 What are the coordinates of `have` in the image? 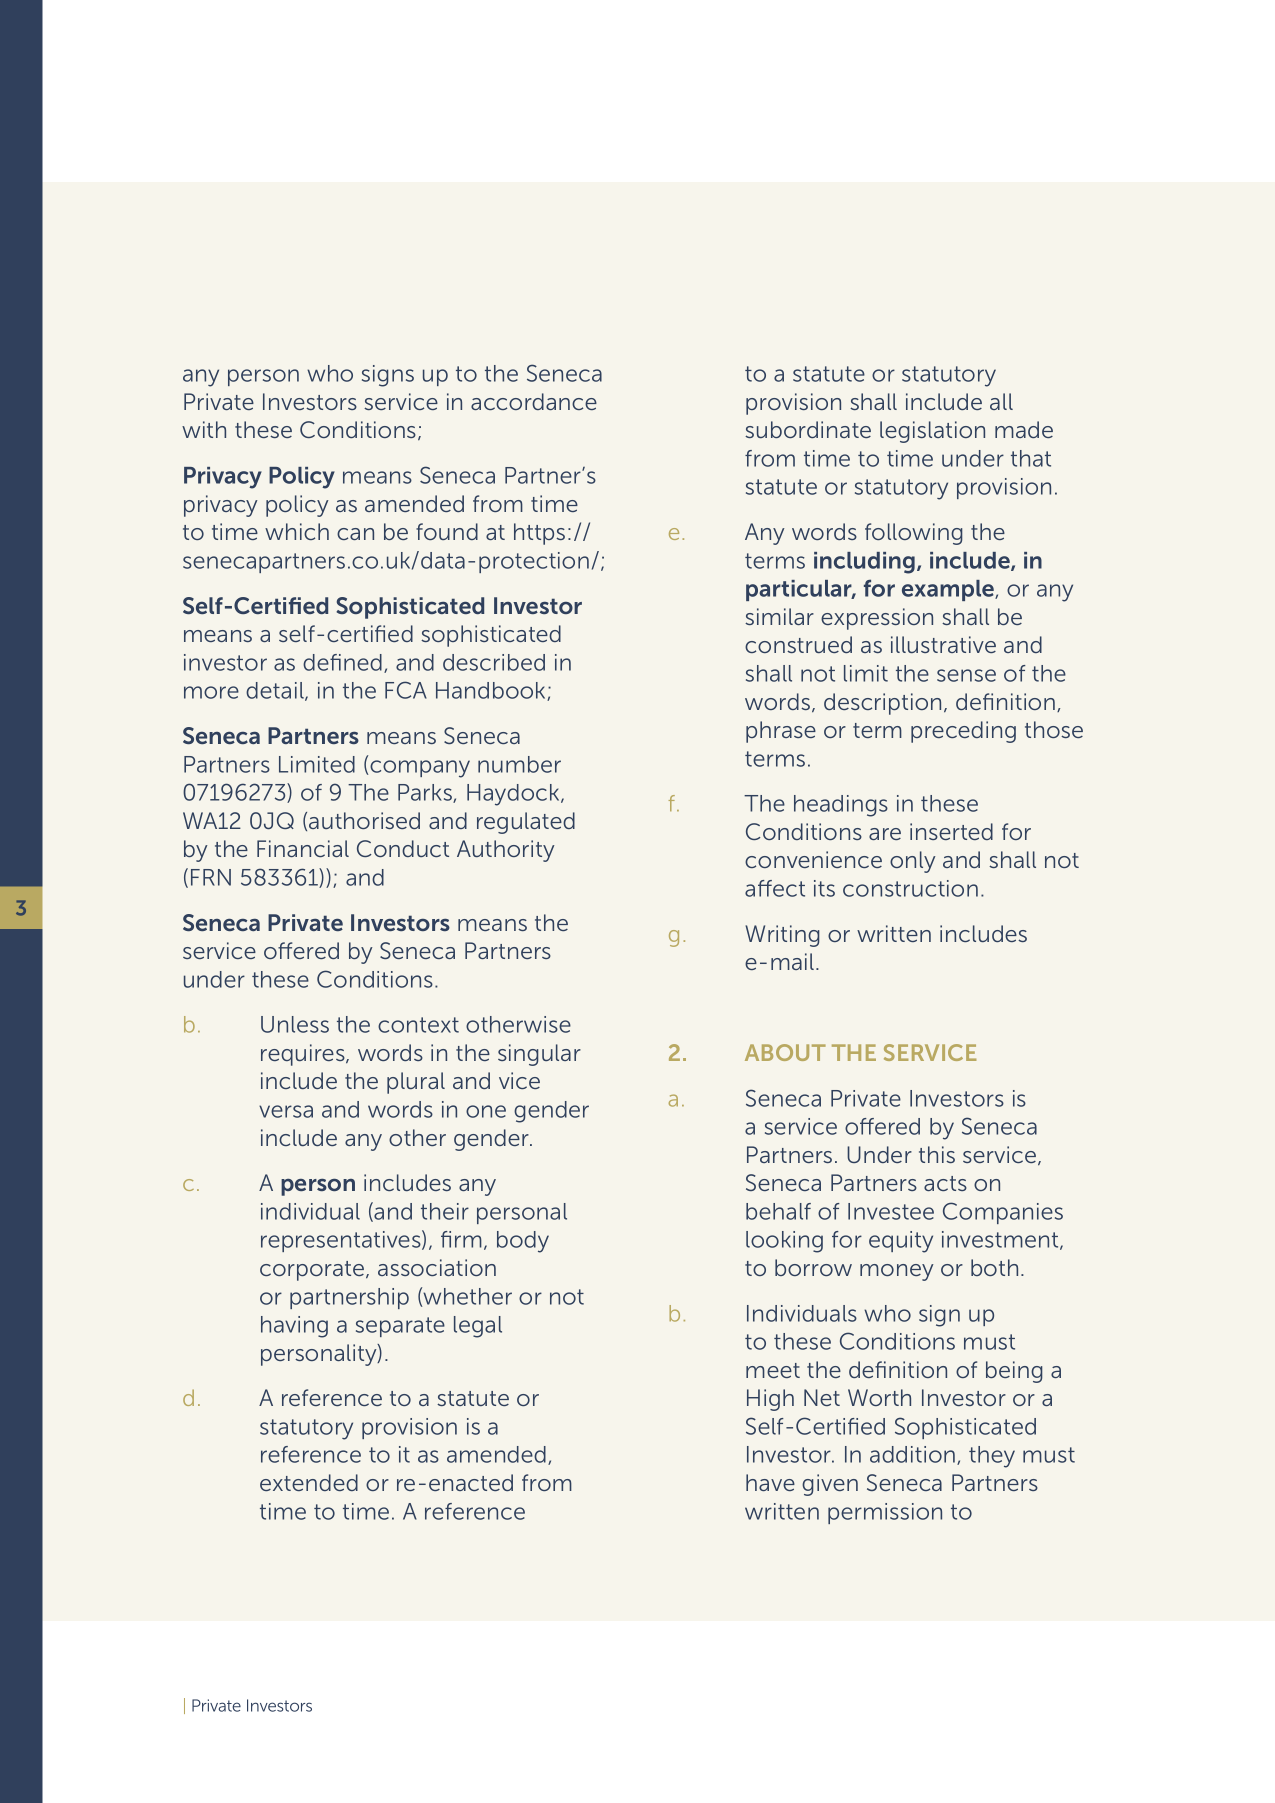 It's located at (770, 1482).
